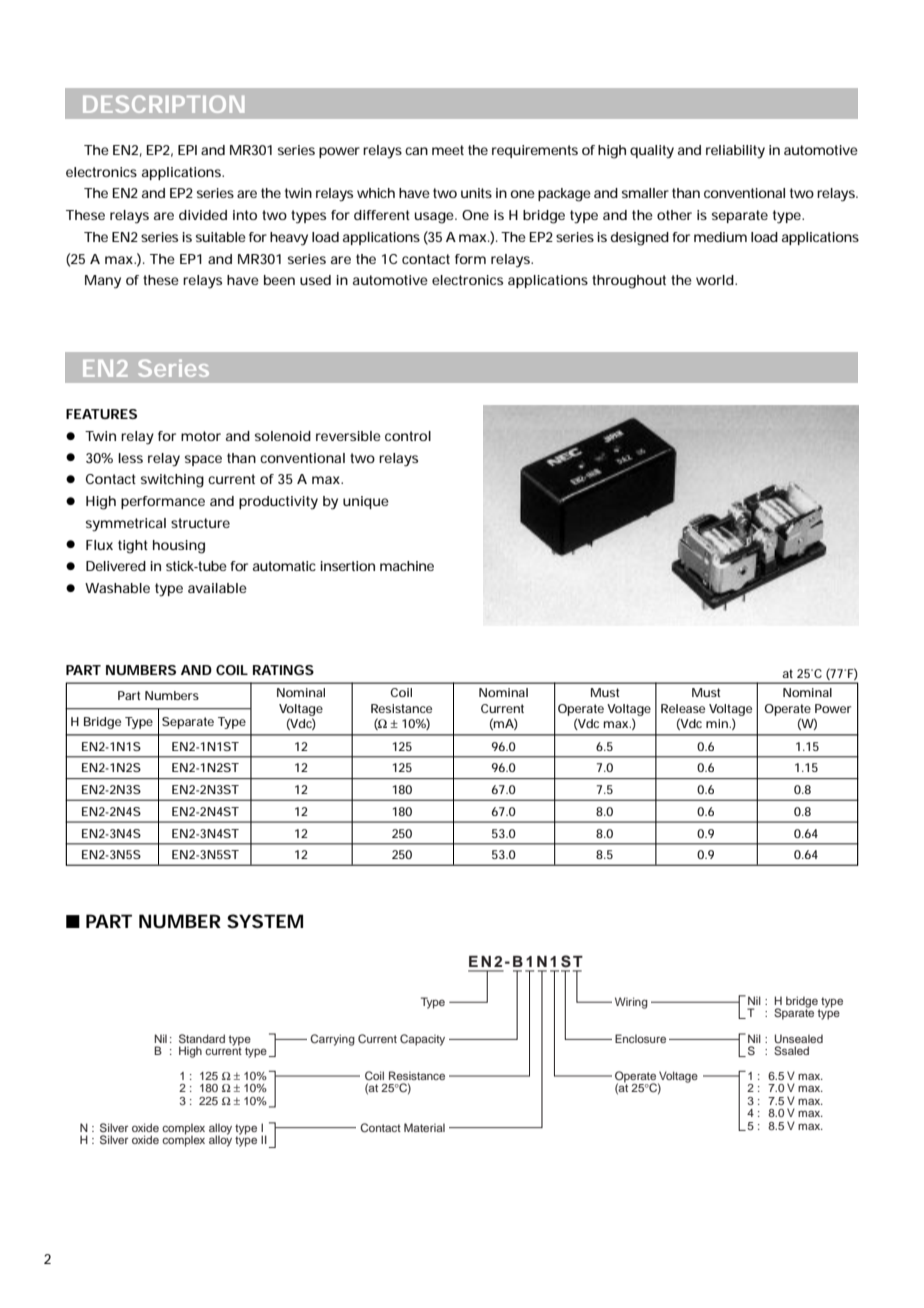 The height and width of the page is (1308, 924). What do you see at coordinates (202, 1038) in the page?
I see `Standard` at bounding box center [202, 1038].
